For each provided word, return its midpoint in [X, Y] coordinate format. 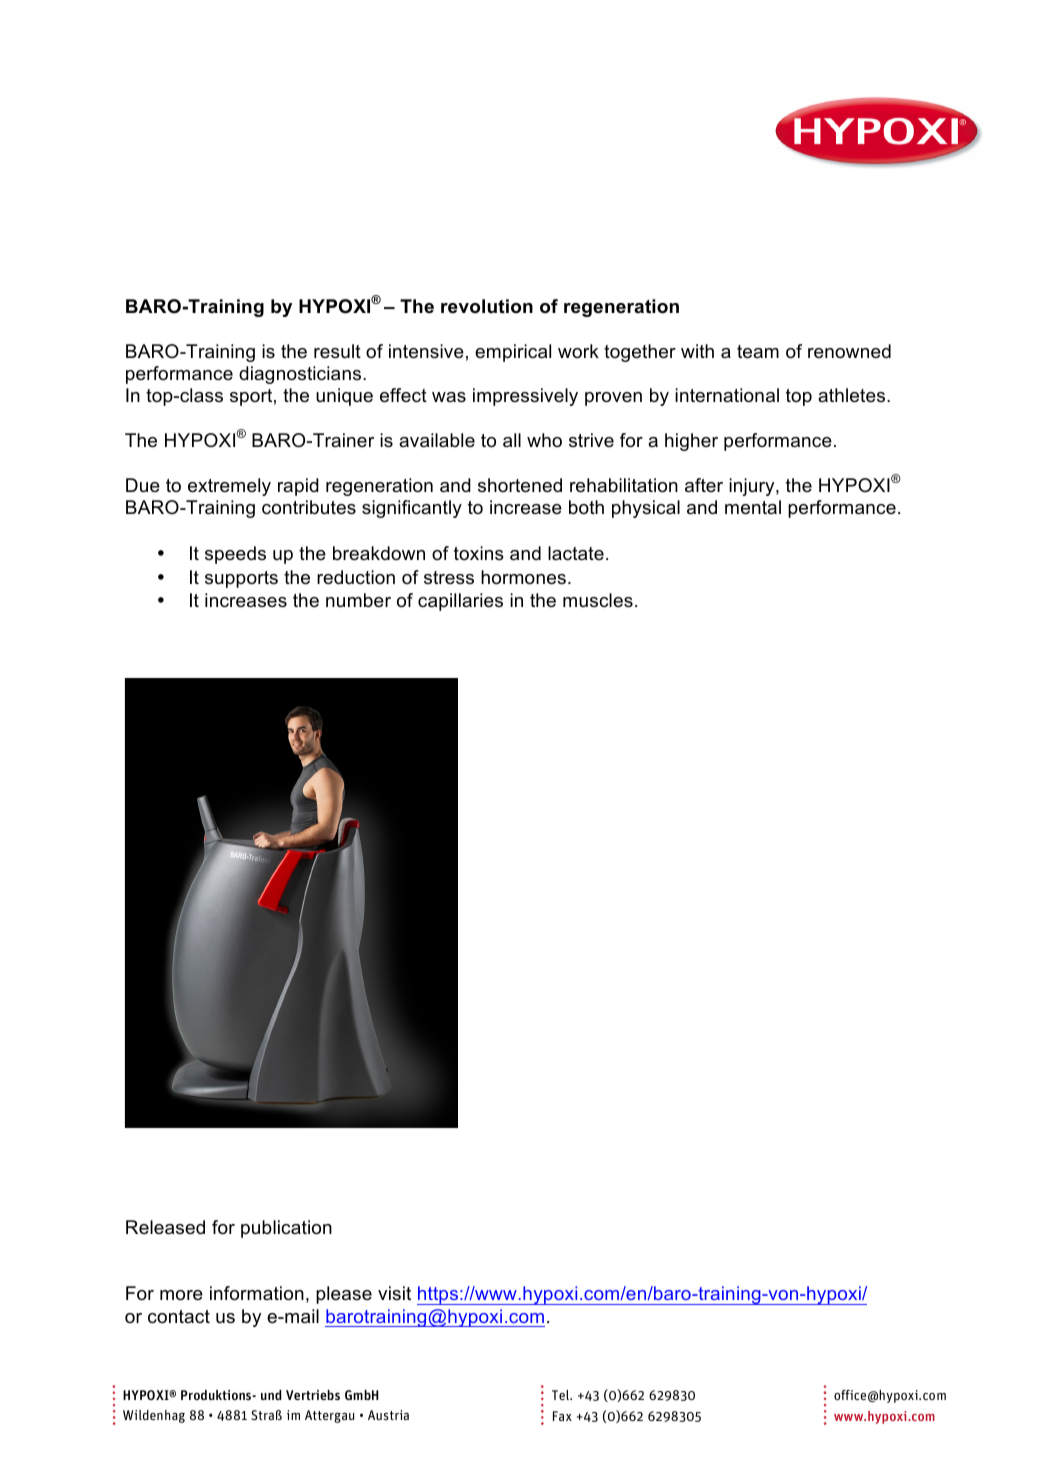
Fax [562, 1416]
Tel [561, 1395]
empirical [513, 353]
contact [179, 1316]
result [337, 351]
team [758, 352]
